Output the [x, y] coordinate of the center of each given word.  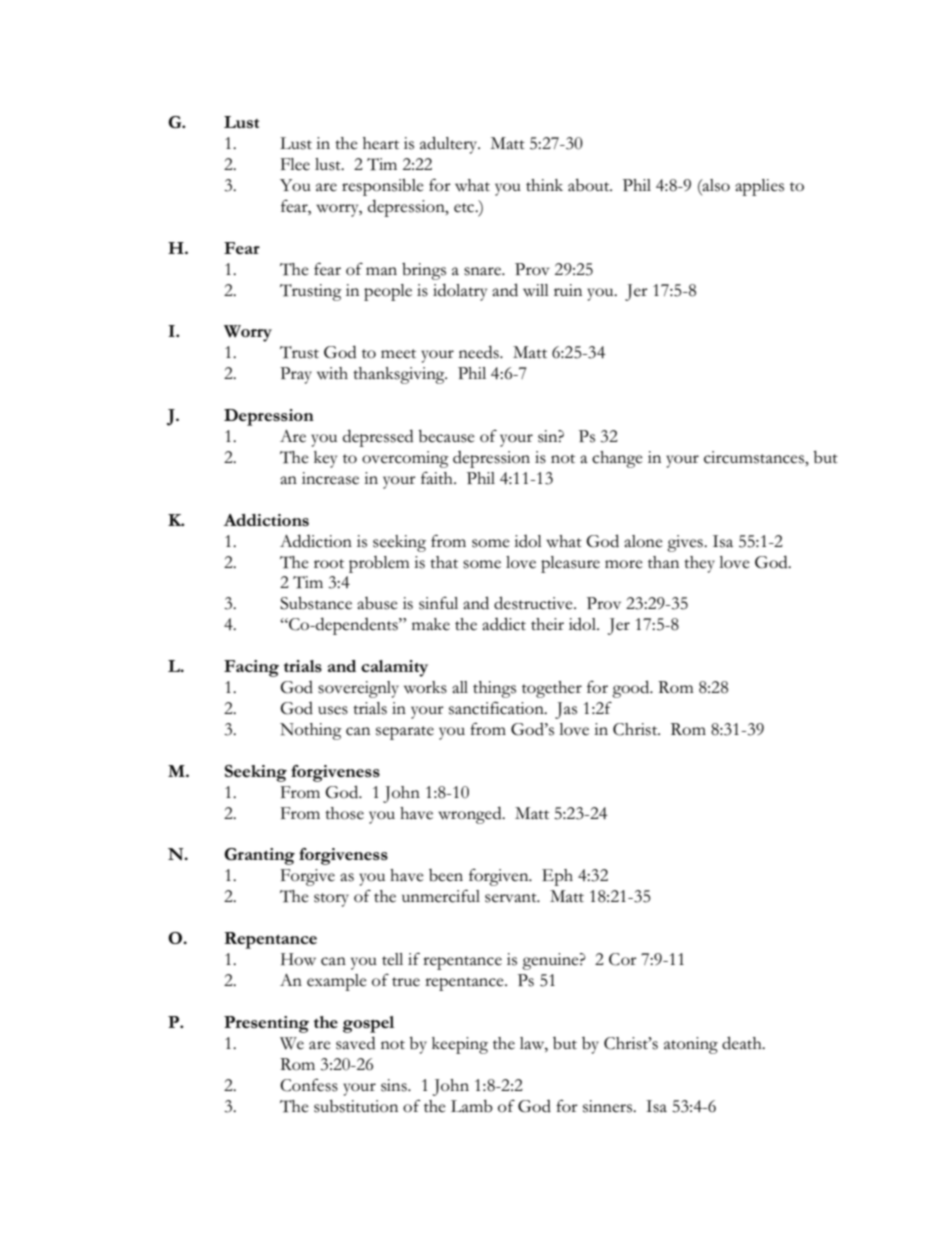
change [617, 459]
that [444, 562]
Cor [623, 959]
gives [686, 543]
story [331, 900]
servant [512, 898]
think [544, 185]
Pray [296, 375]
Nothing [311, 731]
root [329, 564]
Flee [295, 164]
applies [759, 187]
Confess [309, 1085]
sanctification [497, 708]
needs [480, 352]
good [632, 689]
